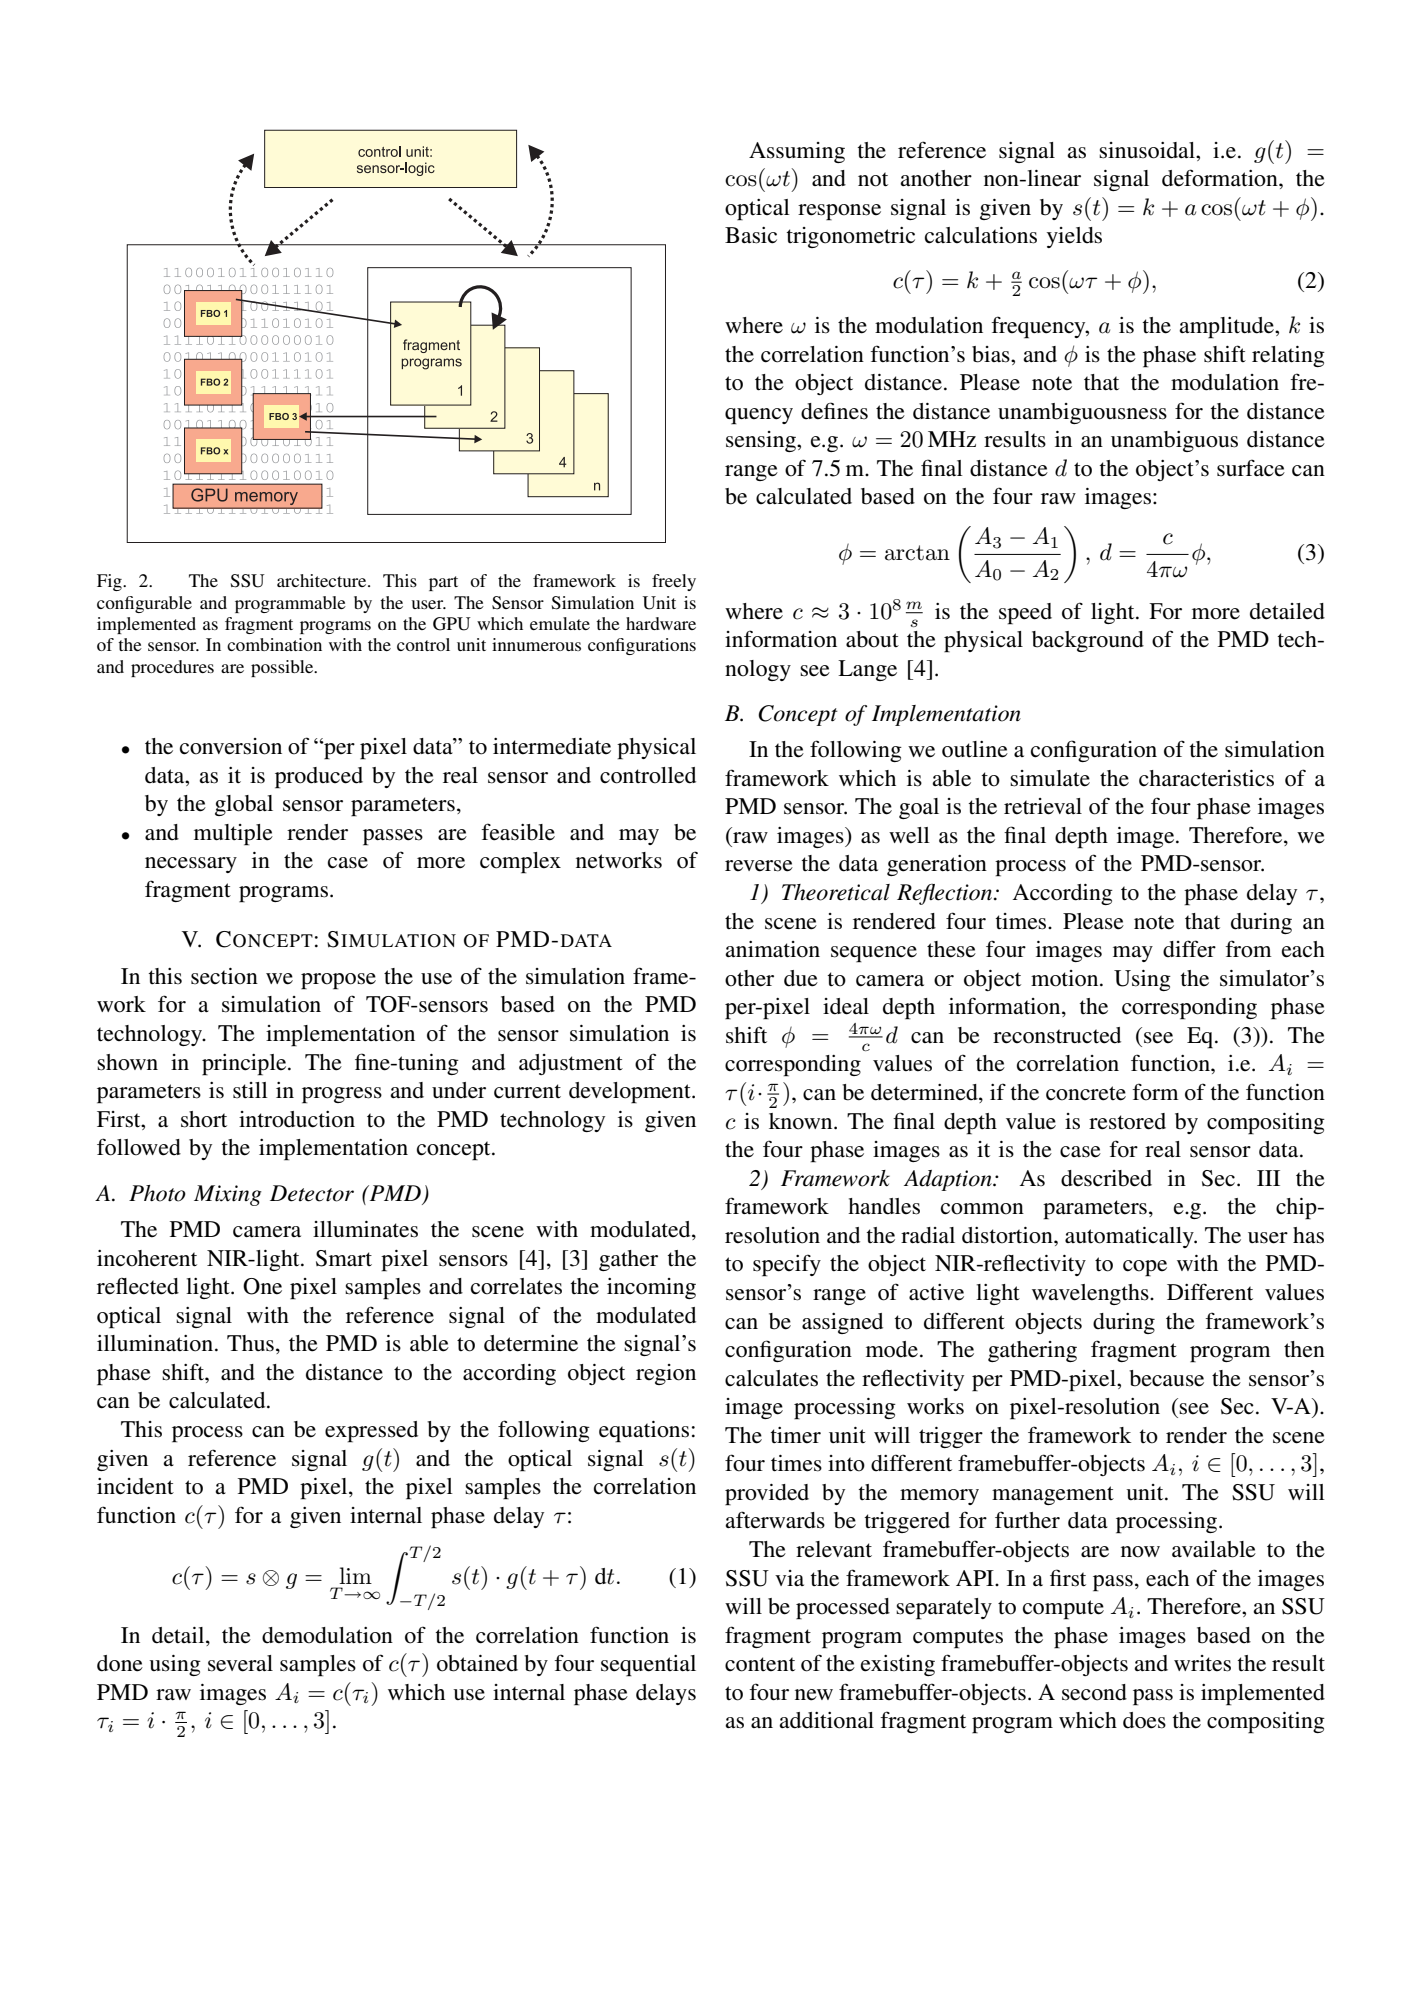 The height and width of the screenshot is (2011, 1422). What do you see at coordinates (1148, 150) in the screenshot?
I see `sinusoidal` at bounding box center [1148, 150].
